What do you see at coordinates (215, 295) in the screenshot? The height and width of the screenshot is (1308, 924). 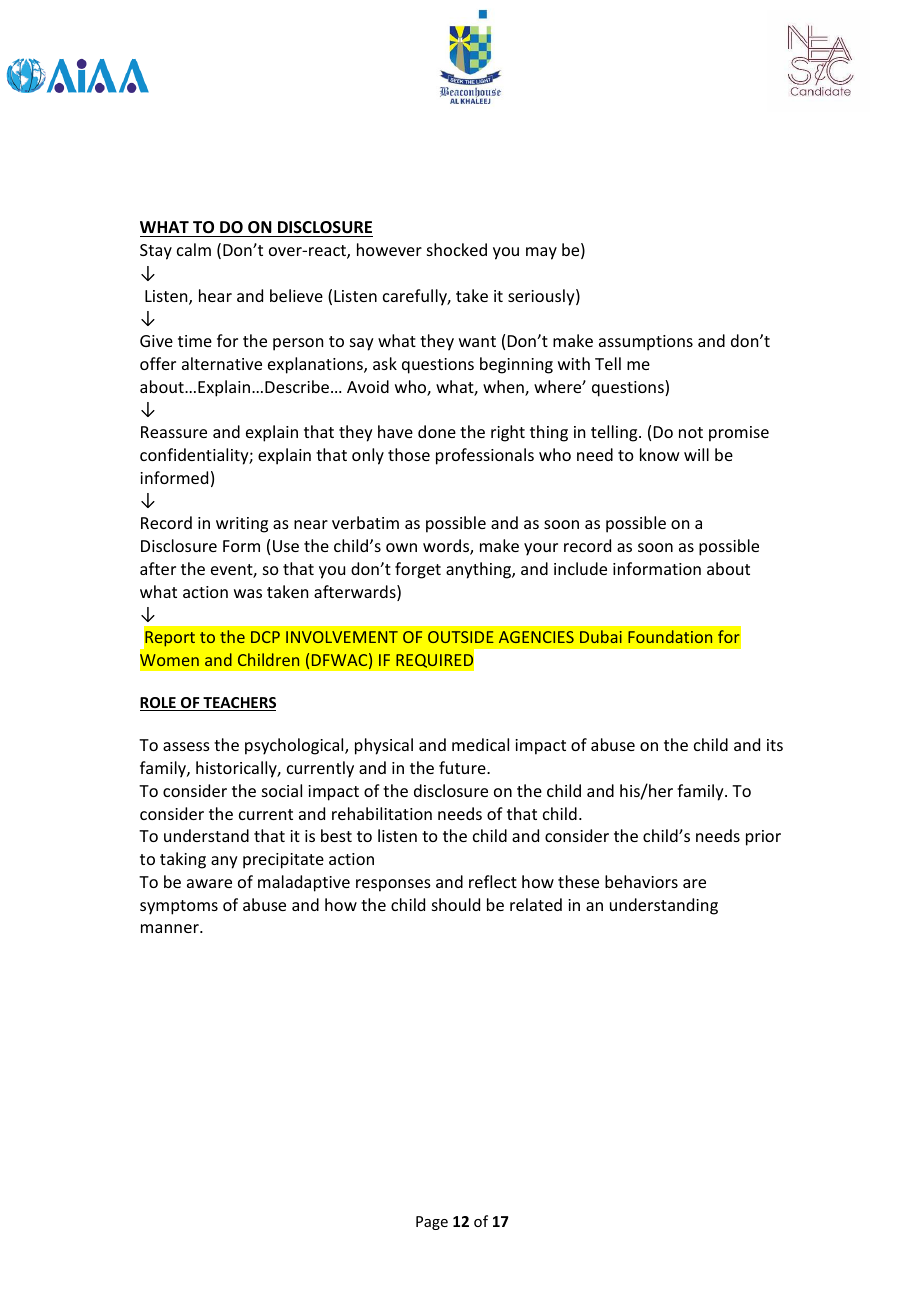 I see `hear` at bounding box center [215, 295].
